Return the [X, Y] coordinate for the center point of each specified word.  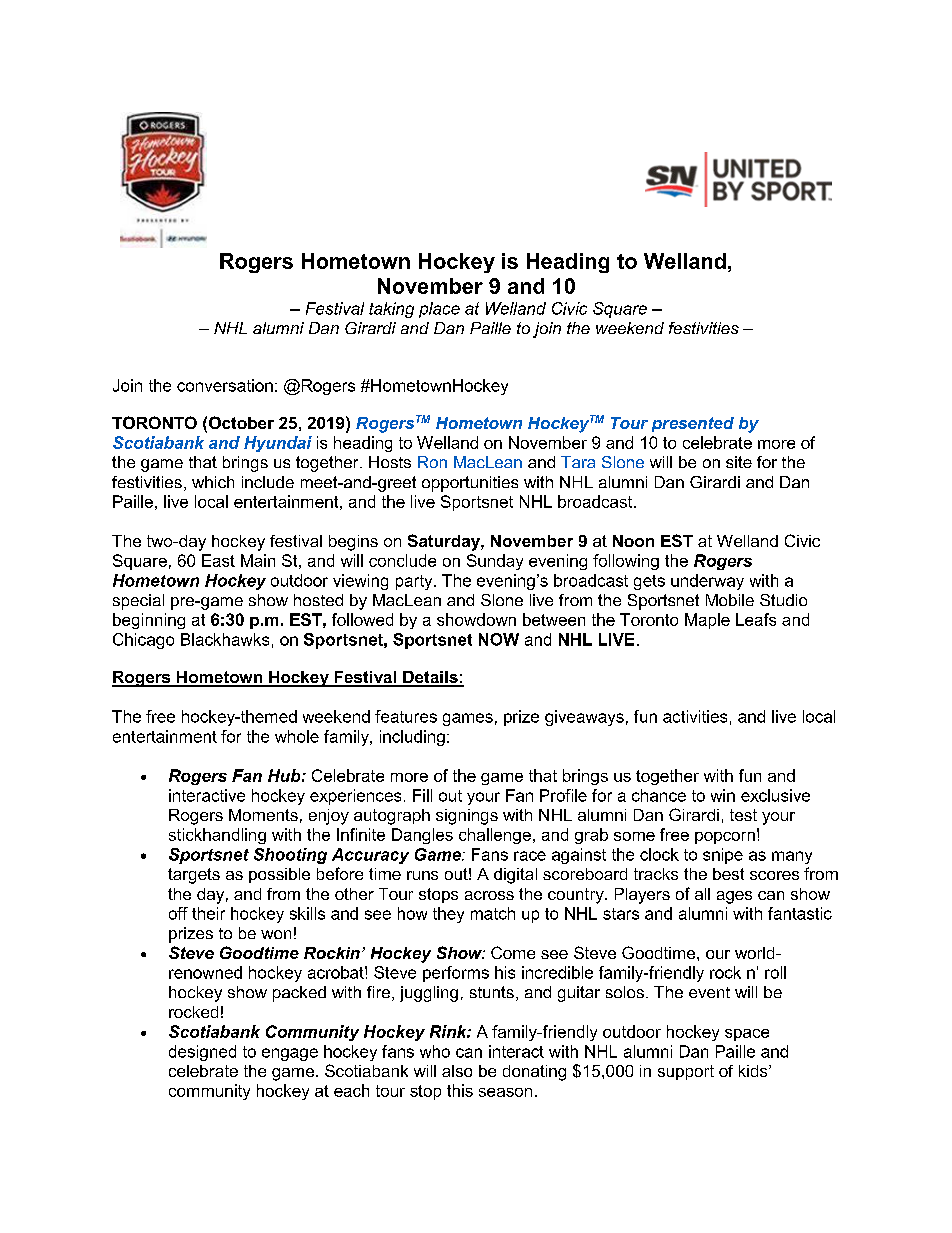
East [218, 560]
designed [202, 1053]
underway [707, 582]
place [439, 310]
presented [693, 424]
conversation [225, 385]
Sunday [495, 562]
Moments [263, 815]
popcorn [725, 838]
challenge [495, 836]
